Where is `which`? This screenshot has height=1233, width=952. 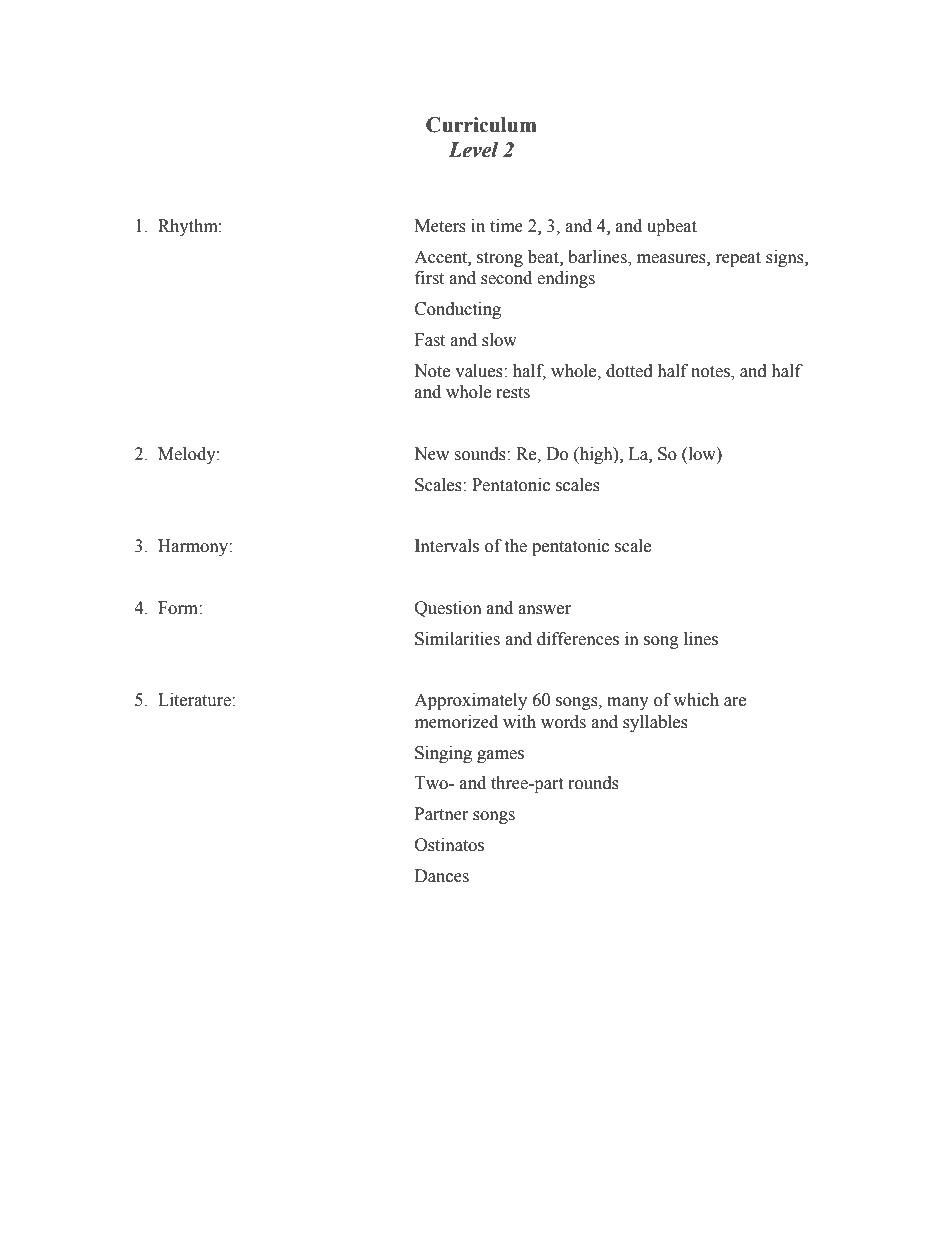
which is located at coordinates (696, 700).
